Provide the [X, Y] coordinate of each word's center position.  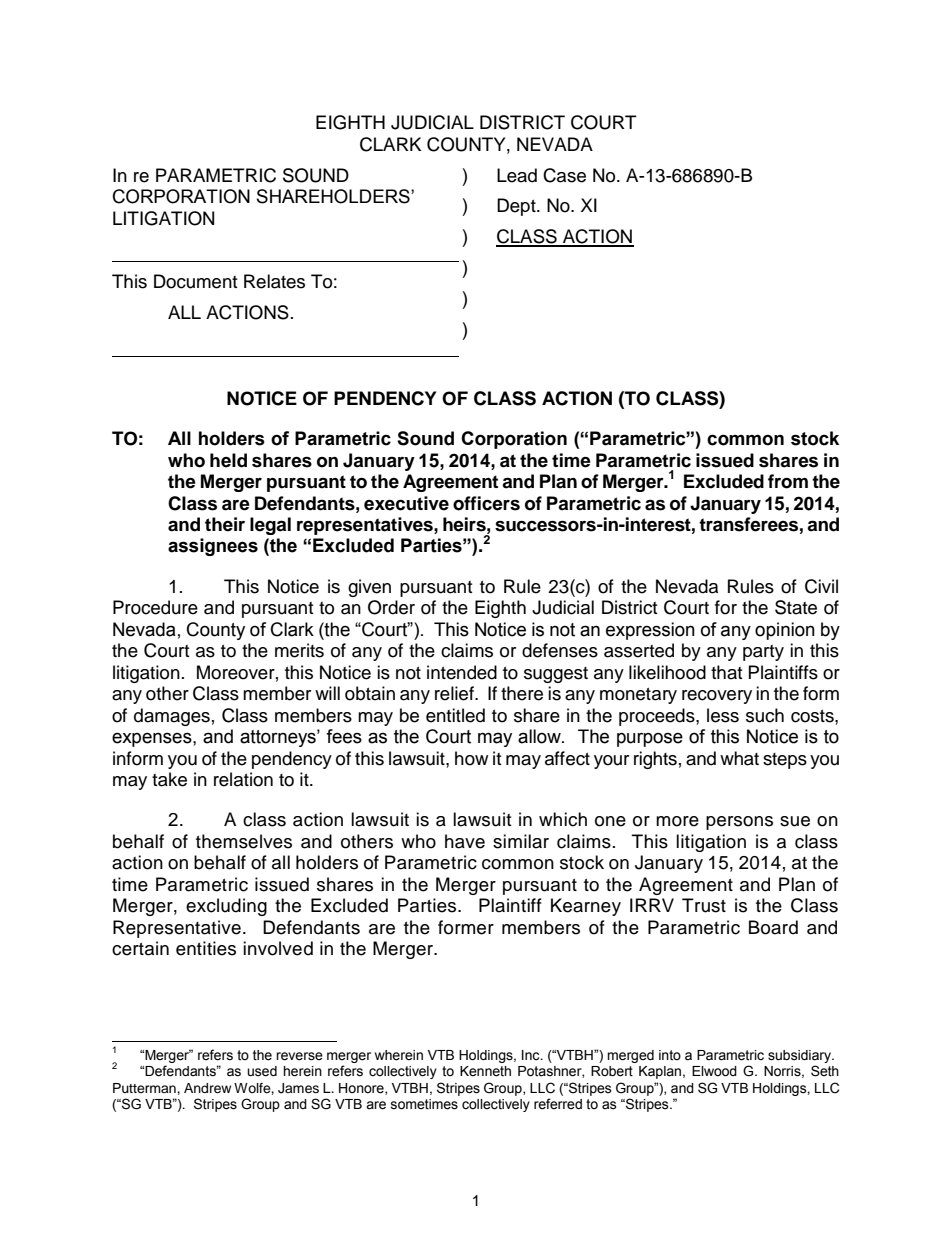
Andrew [207, 1088]
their [225, 524]
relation [243, 779]
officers [486, 503]
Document [195, 281]
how [471, 758]
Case [564, 175]
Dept [517, 207]
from [788, 481]
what [739, 758]
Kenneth [485, 1071]
